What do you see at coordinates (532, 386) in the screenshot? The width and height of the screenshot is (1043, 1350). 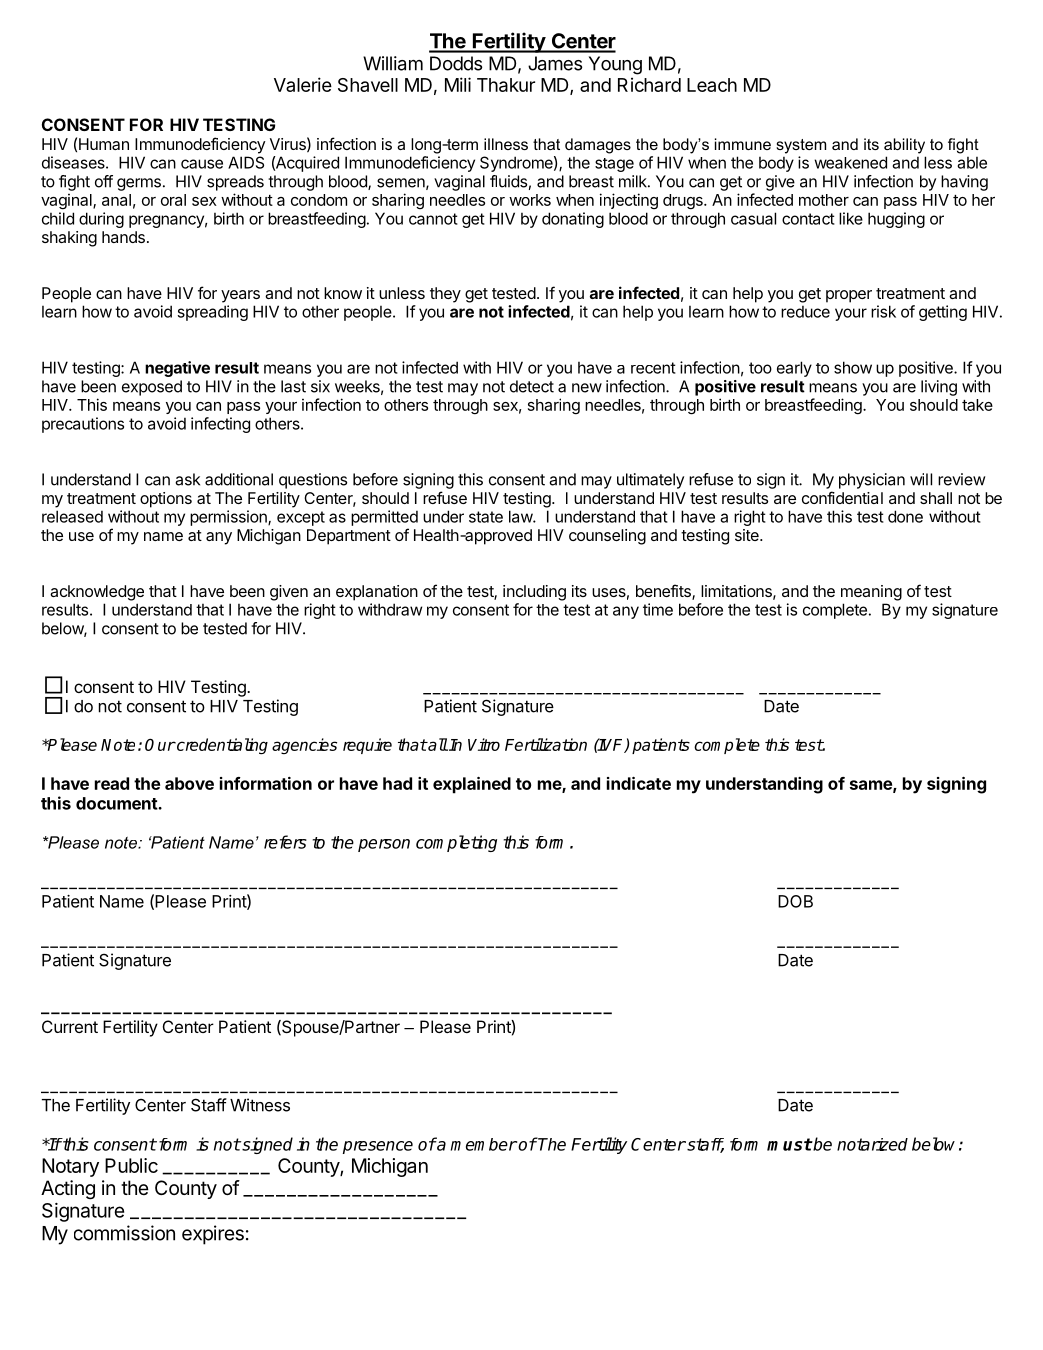 I see `detect` at bounding box center [532, 386].
